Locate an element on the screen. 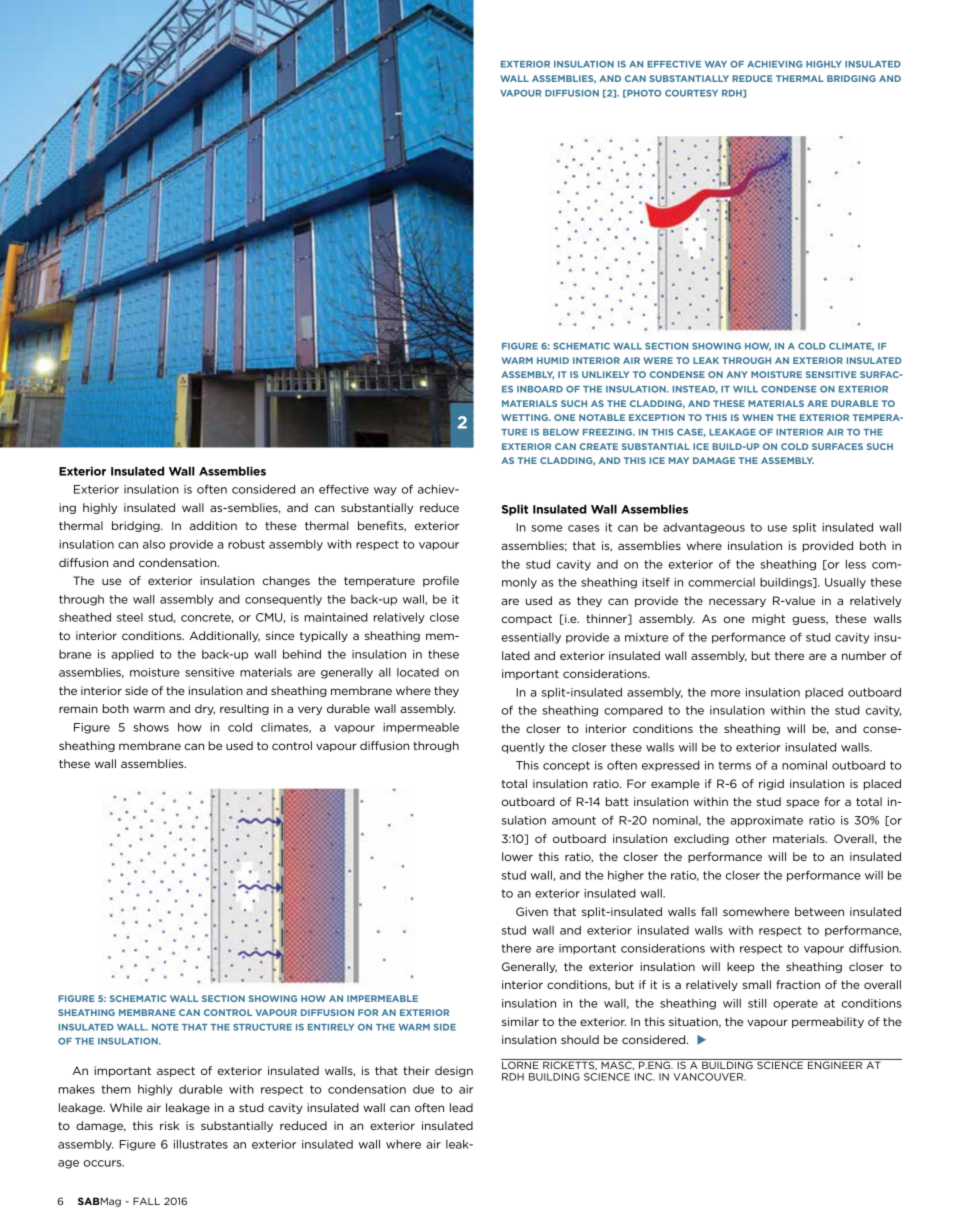  courtesy is located at coordinates (691, 93).
